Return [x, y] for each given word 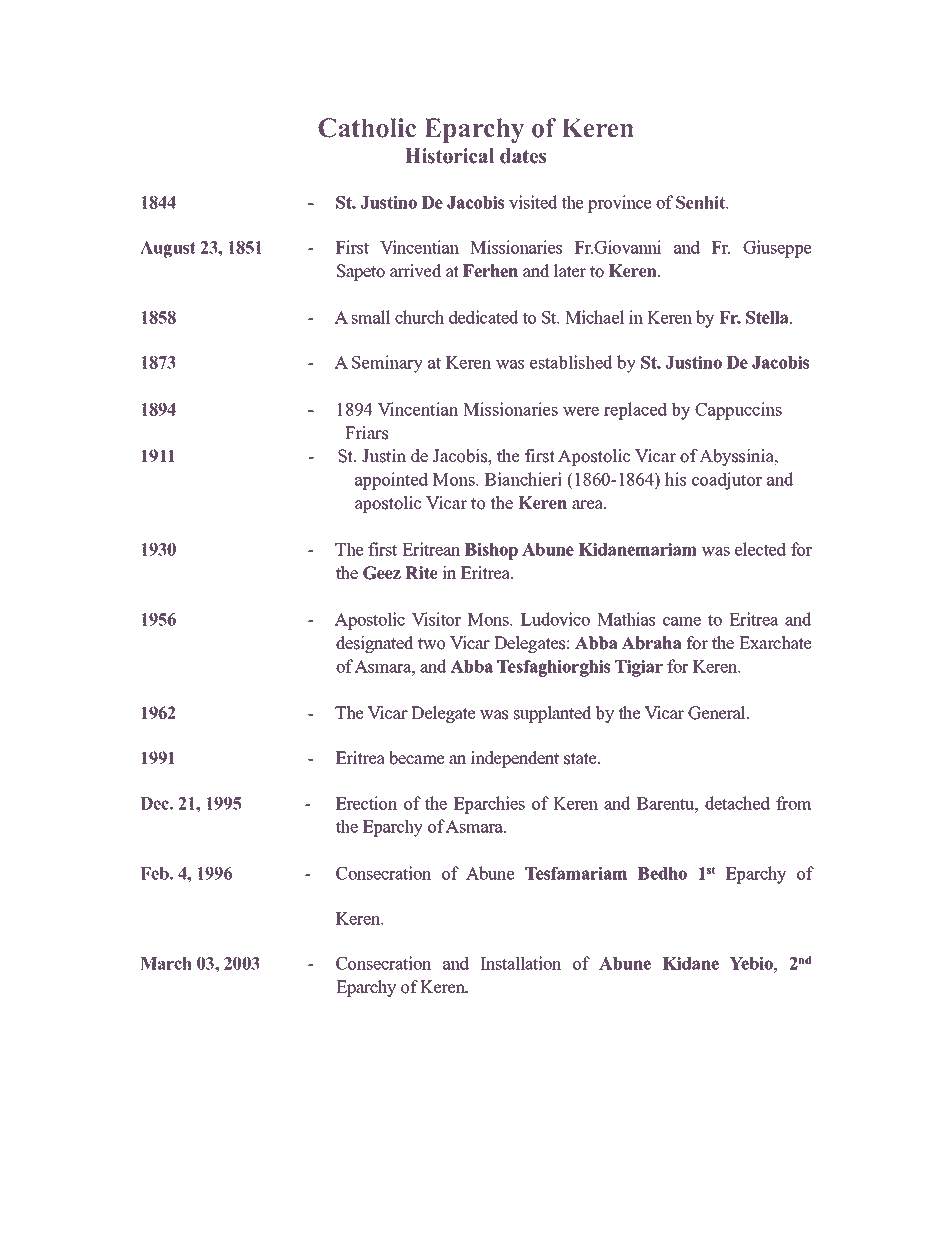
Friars [366, 433]
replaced [635, 411]
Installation [521, 963]
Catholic [367, 128]
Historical [449, 156]
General [718, 713]
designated [375, 644]
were [581, 411]
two [431, 644]
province [620, 204]
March [166, 963]
